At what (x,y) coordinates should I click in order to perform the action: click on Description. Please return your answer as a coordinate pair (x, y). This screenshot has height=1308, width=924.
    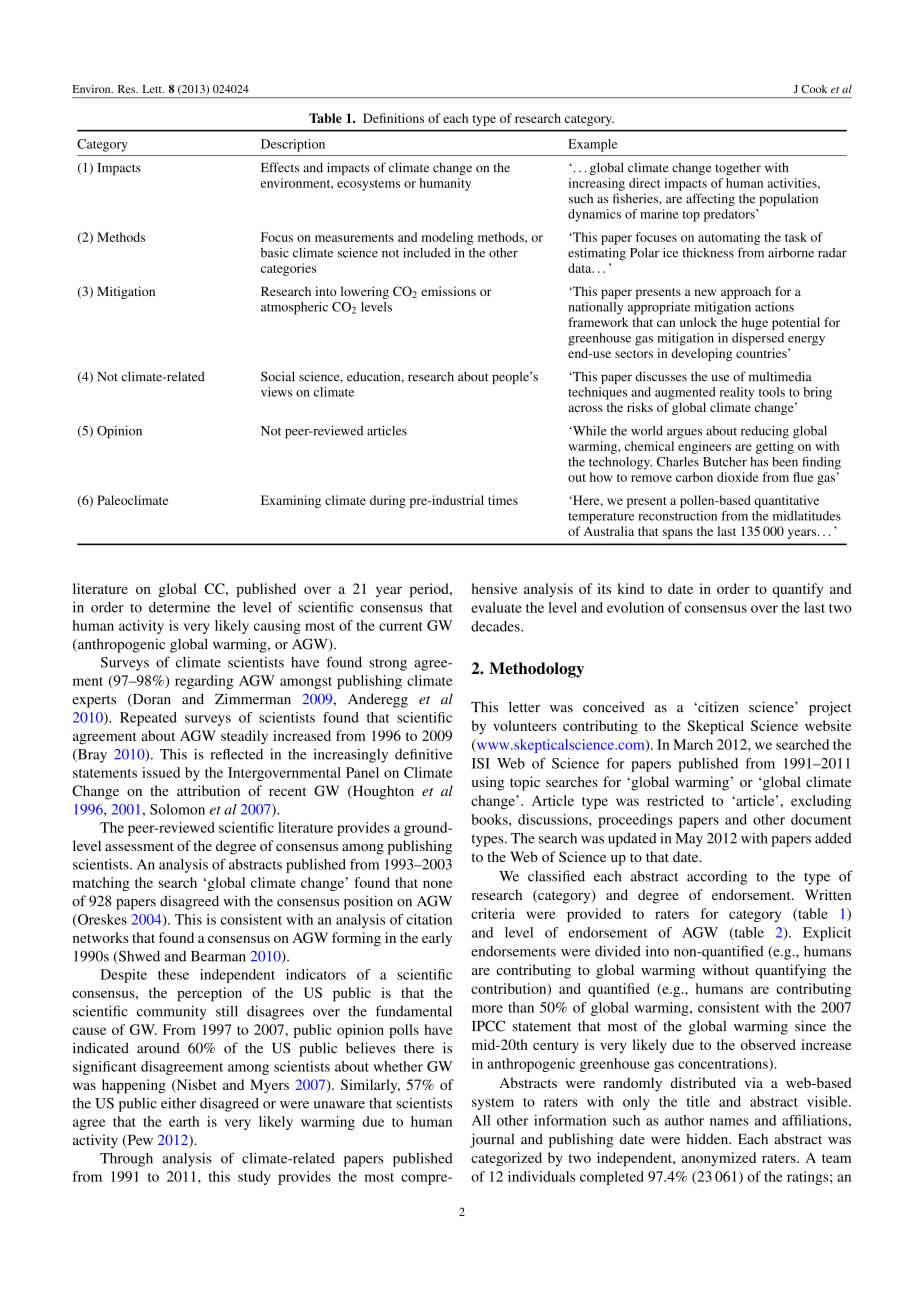
    Looking at the image, I should click on (293, 145).
